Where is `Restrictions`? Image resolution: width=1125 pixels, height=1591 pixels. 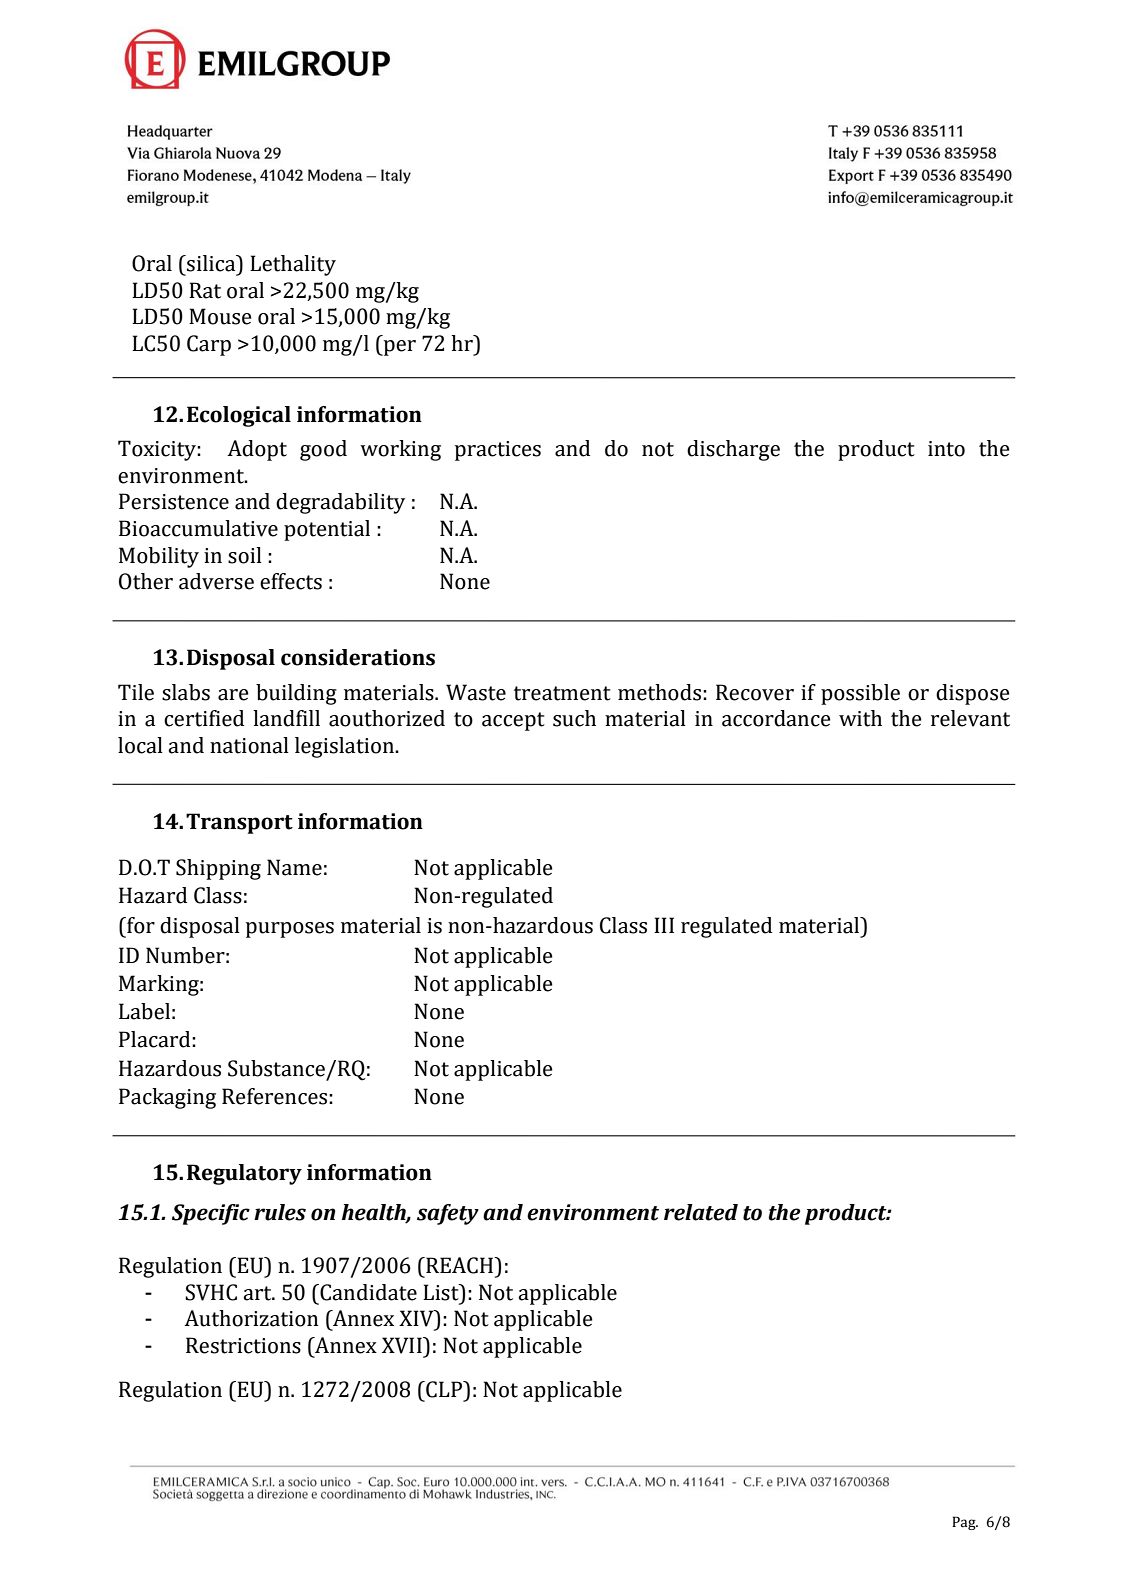 Restrictions is located at coordinates (243, 1345).
